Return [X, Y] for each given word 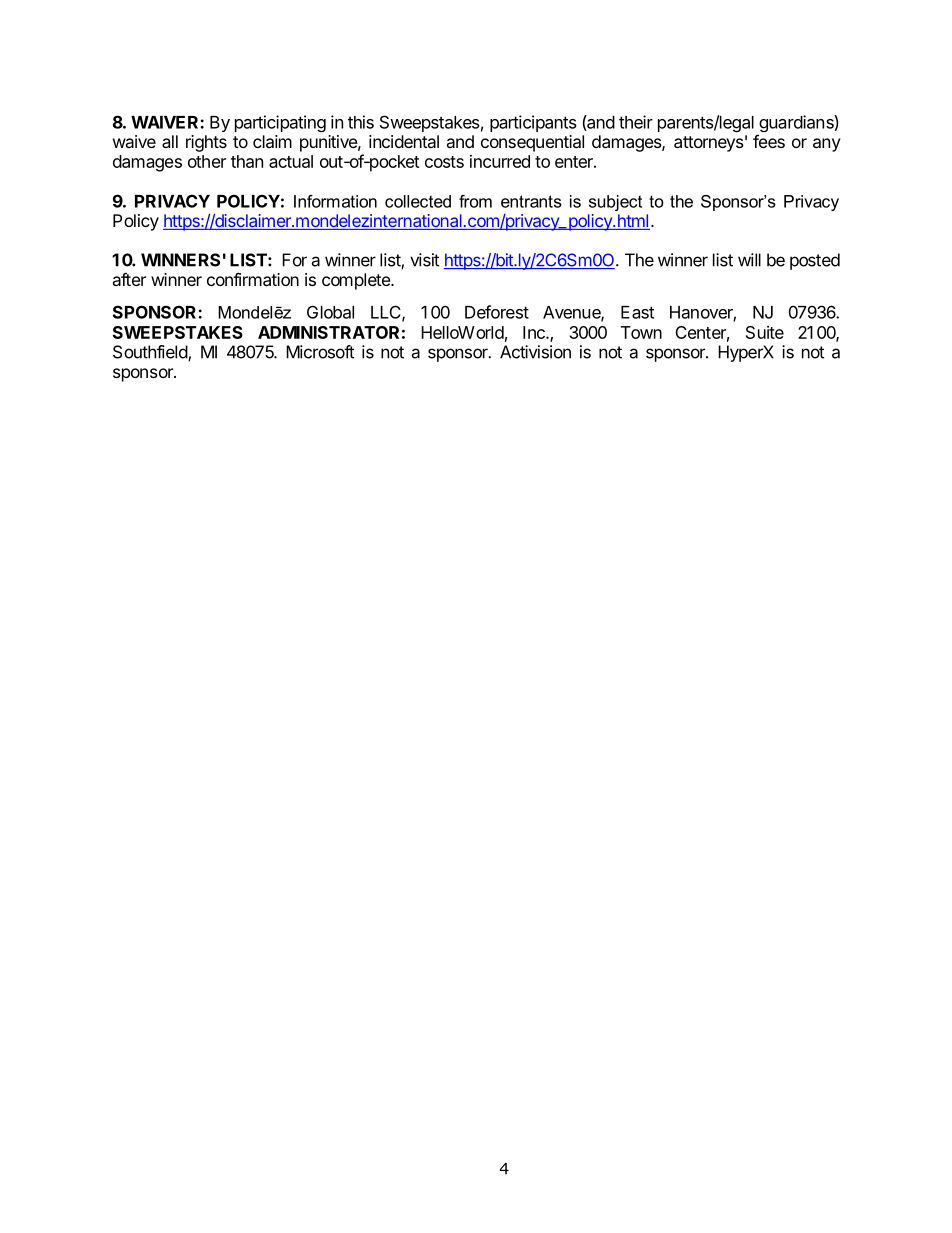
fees [769, 141]
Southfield [151, 353]
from [475, 201]
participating [280, 124]
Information [335, 201]
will [749, 260]
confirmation [253, 279]
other [207, 161]
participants [533, 123]
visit [424, 260]
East [637, 312]
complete [357, 281]
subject [615, 203]
